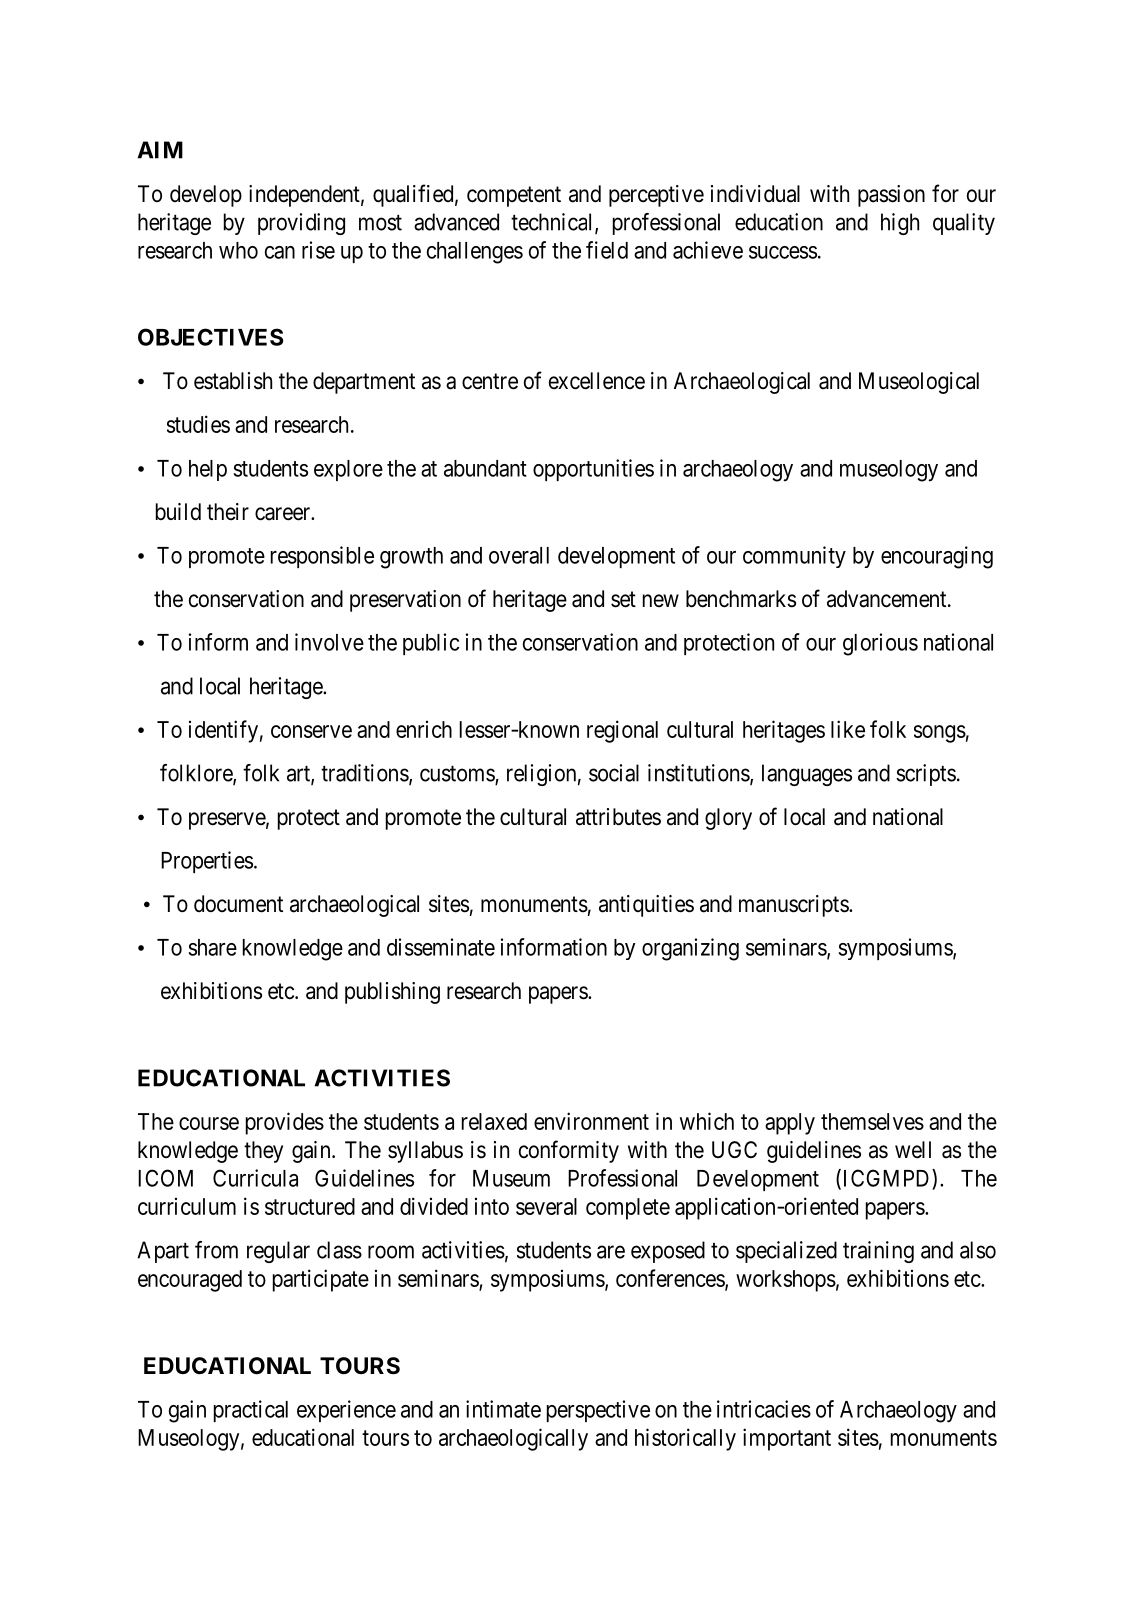 This page has height=1602, width=1133. What do you see at coordinates (329, 642) in the page?
I see `involve` at bounding box center [329, 642].
